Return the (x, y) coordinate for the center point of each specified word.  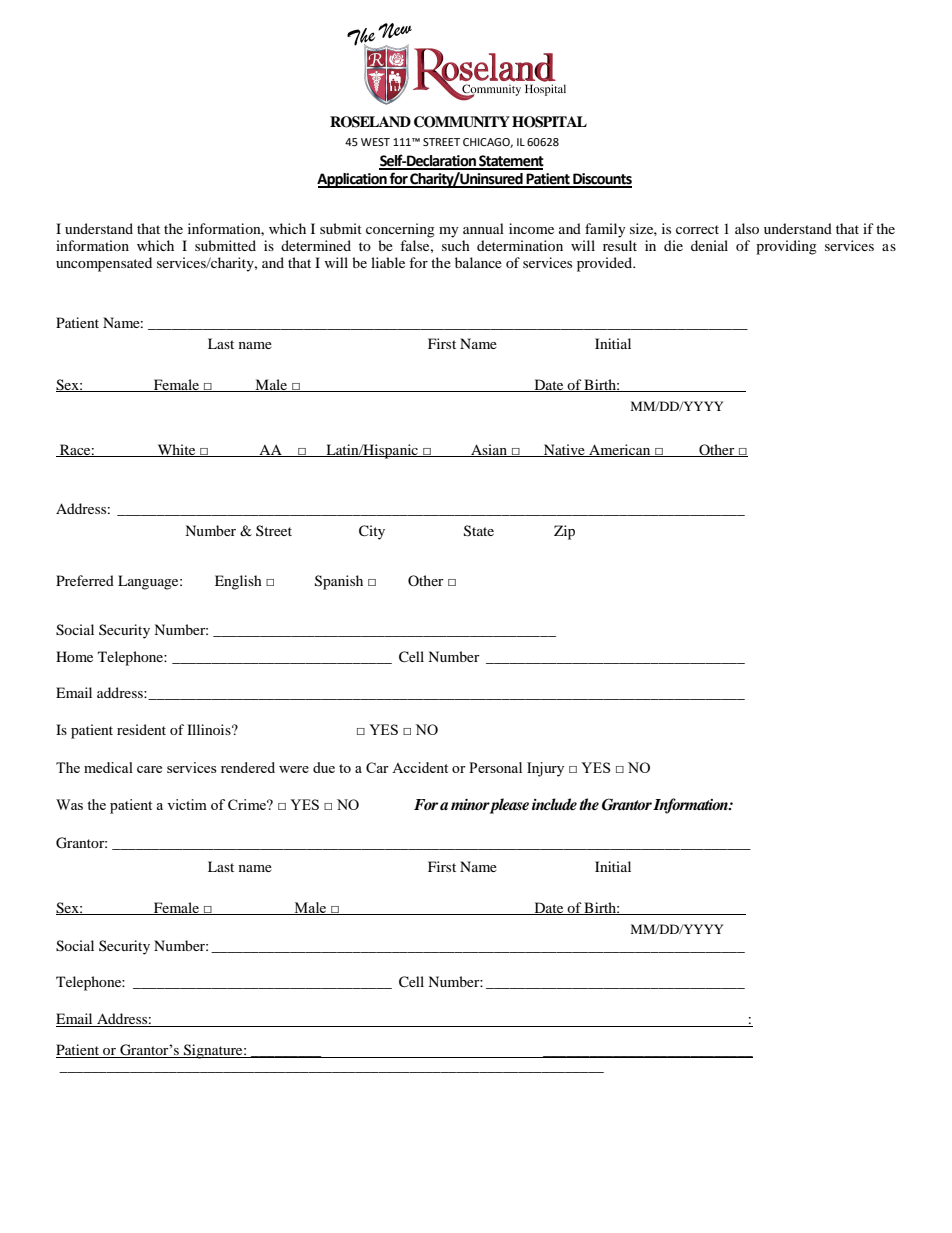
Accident (420, 767)
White (176, 450)
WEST (375, 142)
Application (353, 180)
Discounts (601, 180)
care (149, 769)
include (554, 804)
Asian (489, 450)
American (620, 450)
